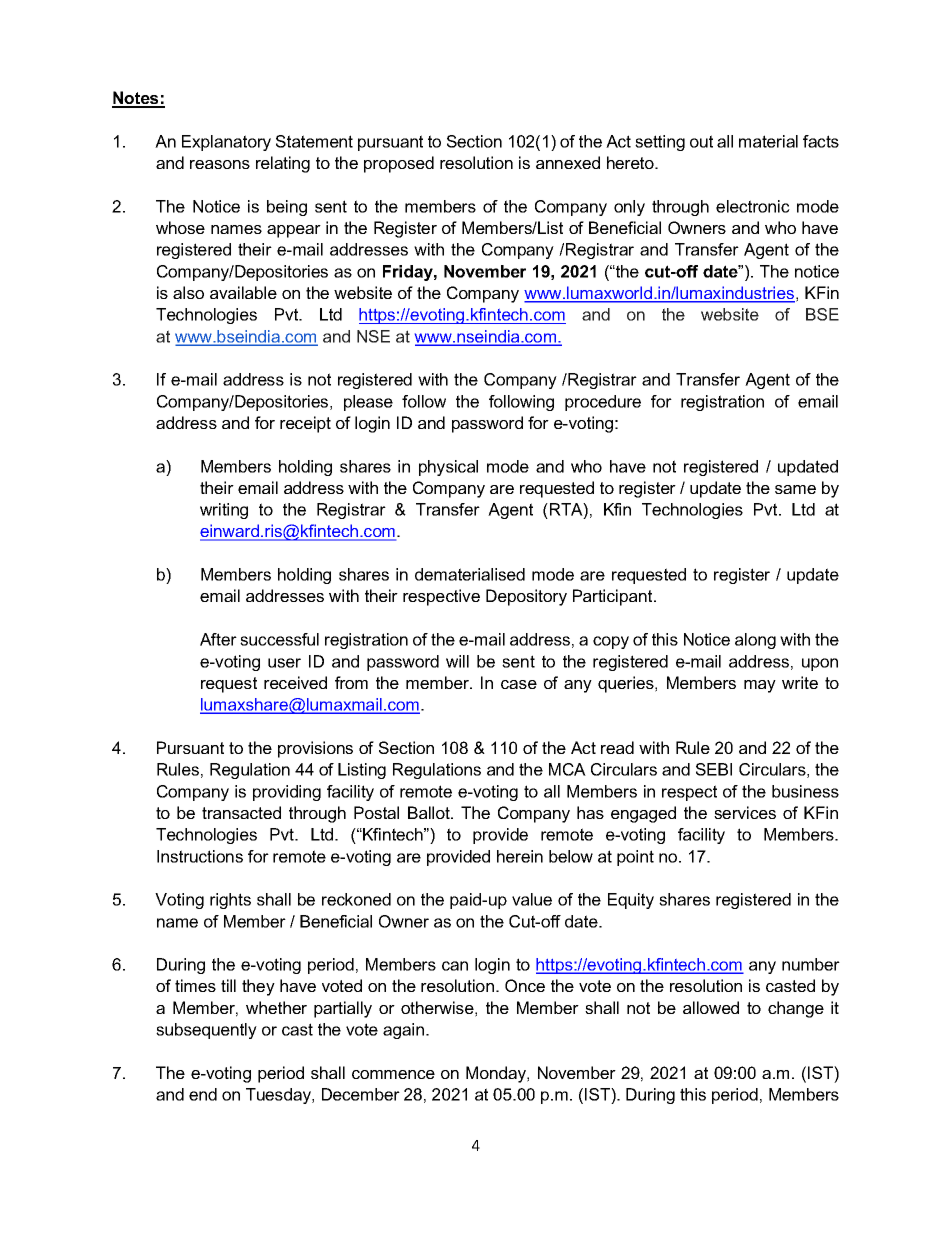 This screenshot has width=952, height=1233. Describe the element at coordinates (218, 639) in the screenshot. I see `After` at that location.
